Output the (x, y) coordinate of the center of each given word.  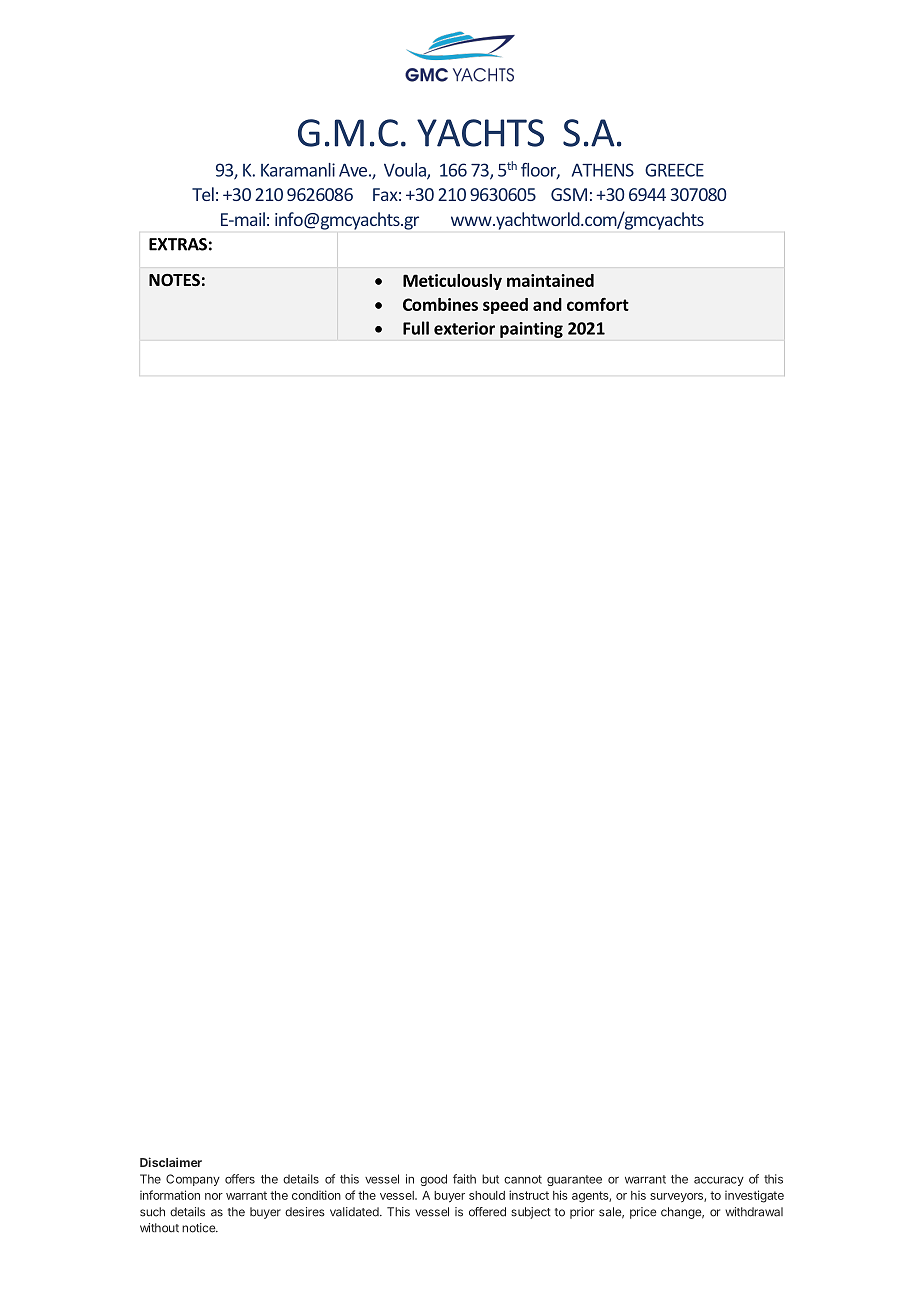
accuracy (719, 1181)
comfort (598, 304)
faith (464, 1179)
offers (240, 1179)
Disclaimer (171, 1162)
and (547, 304)
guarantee (574, 1180)
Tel (203, 194)
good (433, 1180)
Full (416, 328)
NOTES (174, 280)
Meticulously (452, 282)
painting (531, 330)
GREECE (674, 170)
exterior (464, 328)
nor (214, 1196)
